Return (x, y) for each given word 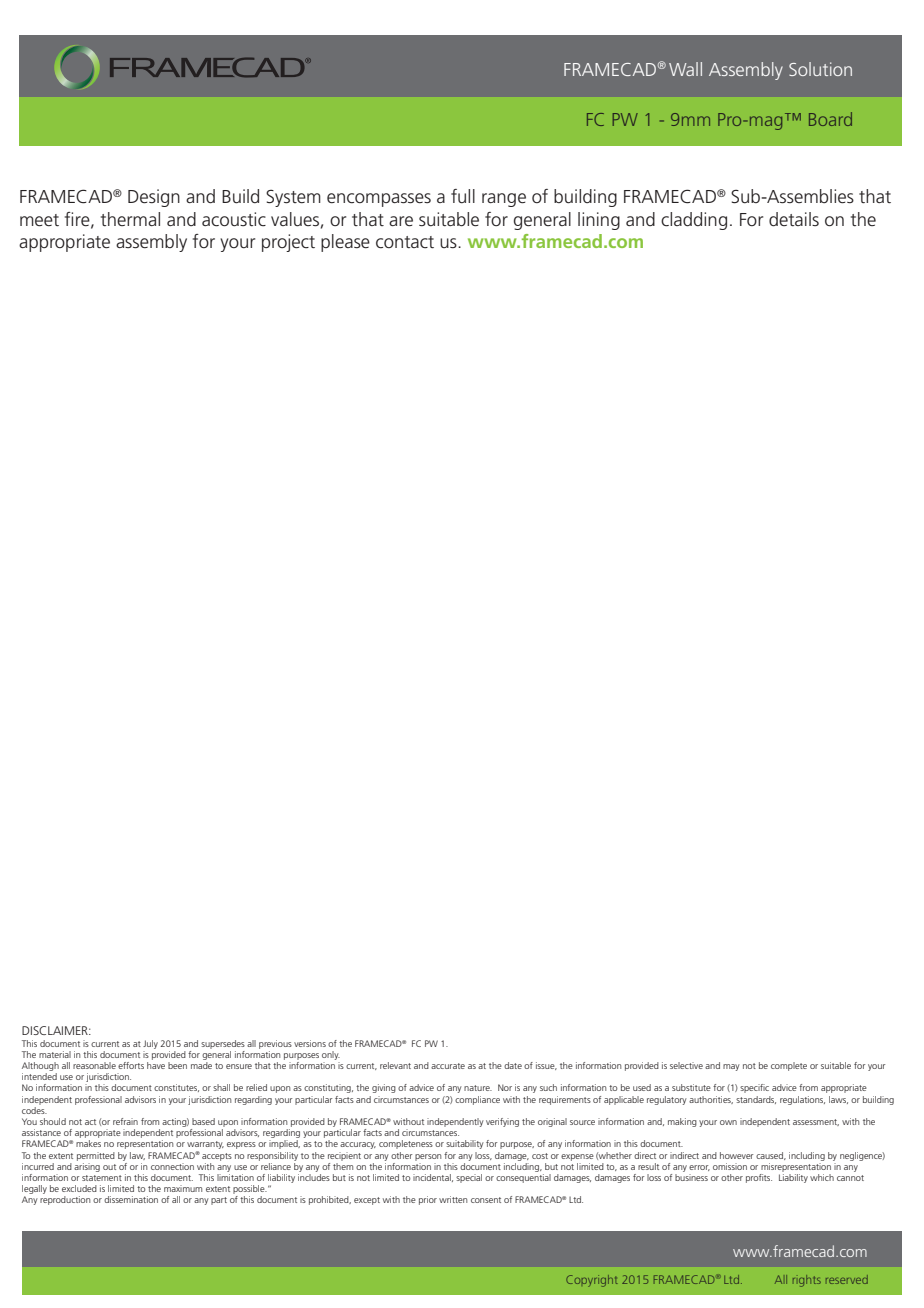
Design (154, 198)
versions (310, 1043)
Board (830, 119)
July (150, 1044)
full (463, 196)
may (731, 1067)
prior (428, 1200)
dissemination (131, 1199)
